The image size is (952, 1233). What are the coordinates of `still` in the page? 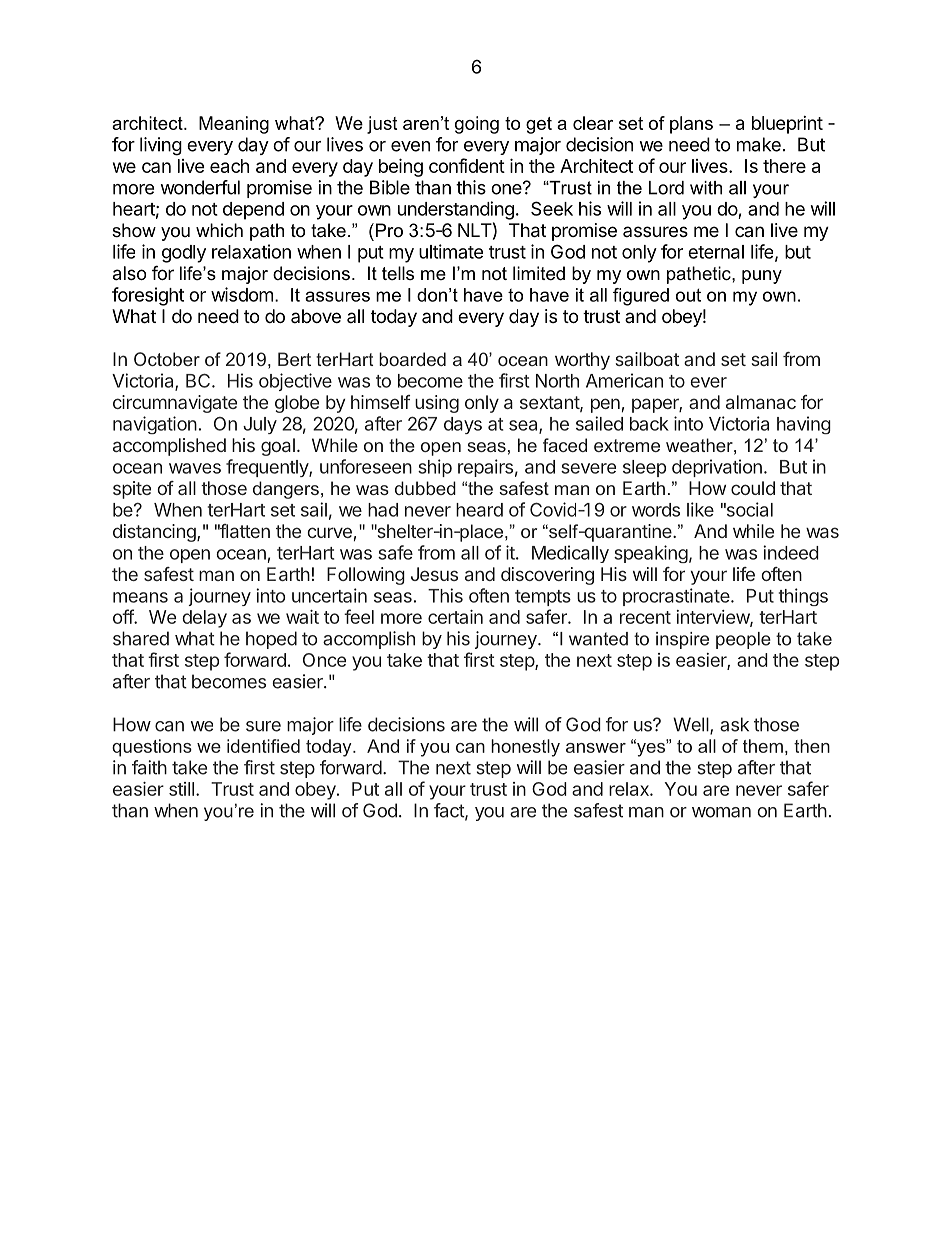 It's located at (181, 789).
